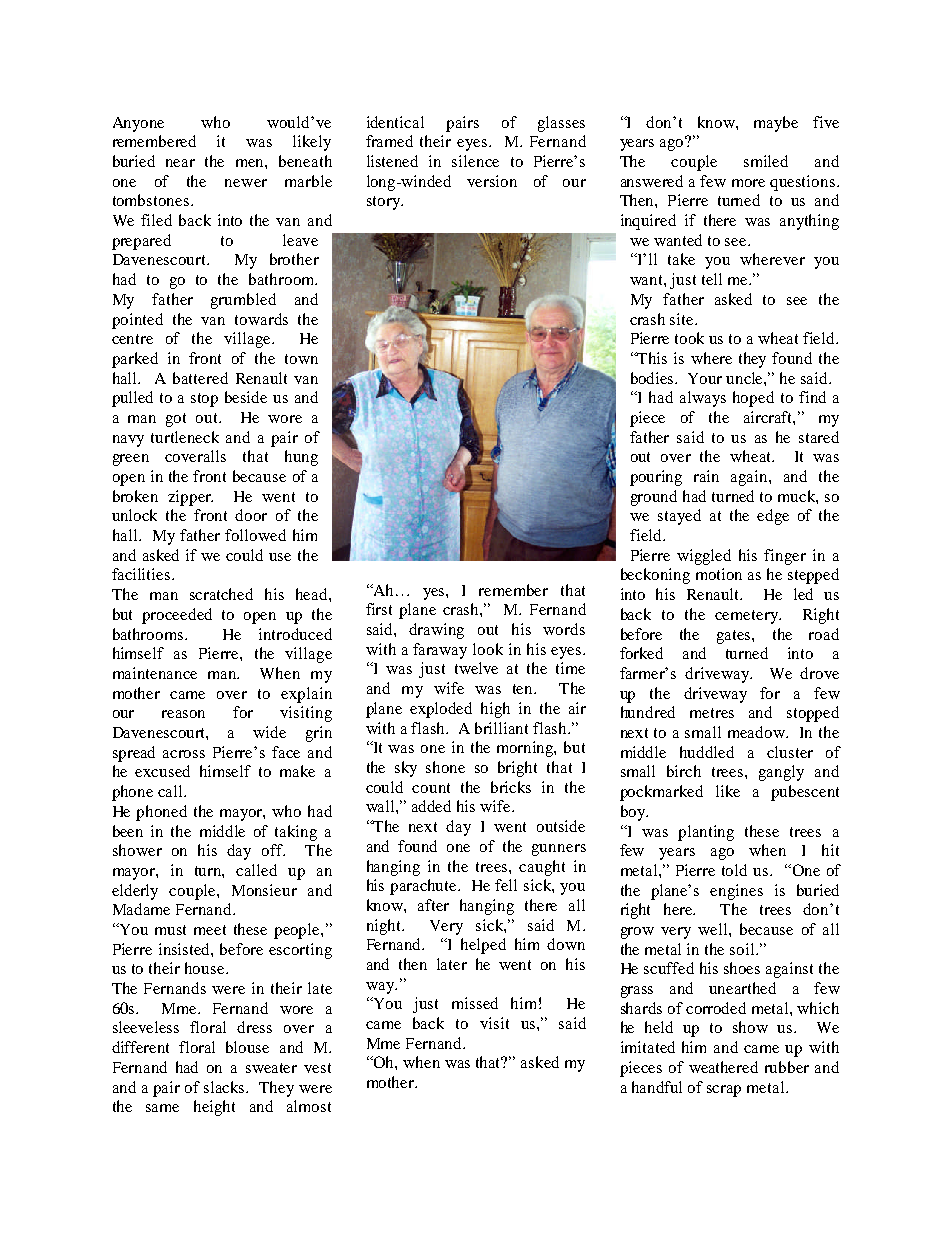 Image resolution: width=952 pixels, height=1233 pixels. Describe the element at coordinates (747, 617) in the screenshot. I see `cemetery` at that location.
